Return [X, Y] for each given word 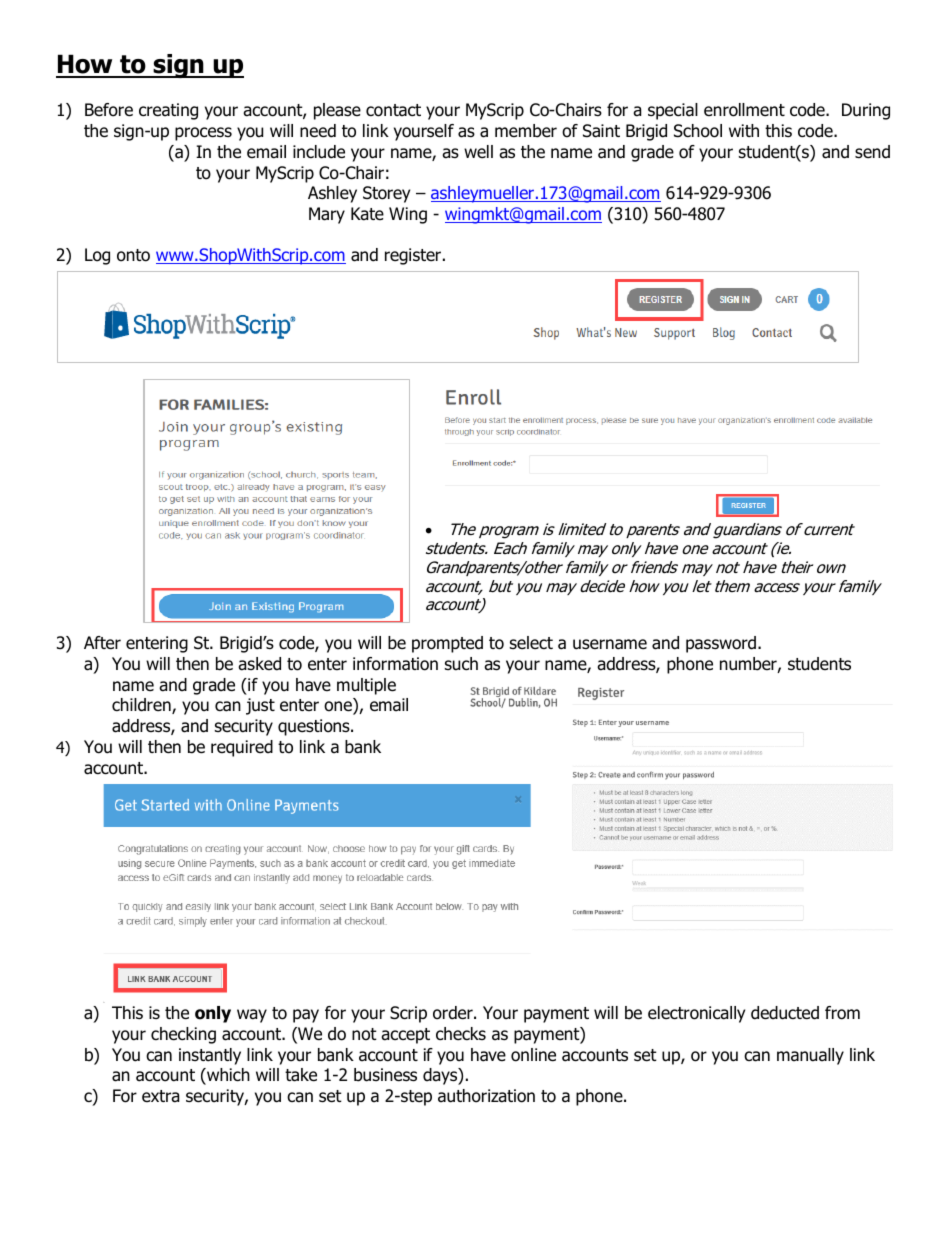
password [722, 644]
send [872, 152]
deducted [785, 1013]
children [142, 706]
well [478, 152]
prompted [447, 644]
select [531, 643]
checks [461, 1034]
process [203, 134]
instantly [210, 1056]
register [414, 256]
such [461, 664]
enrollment [744, 110]
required [242, 748]
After [102, 643]
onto [133, 255]
